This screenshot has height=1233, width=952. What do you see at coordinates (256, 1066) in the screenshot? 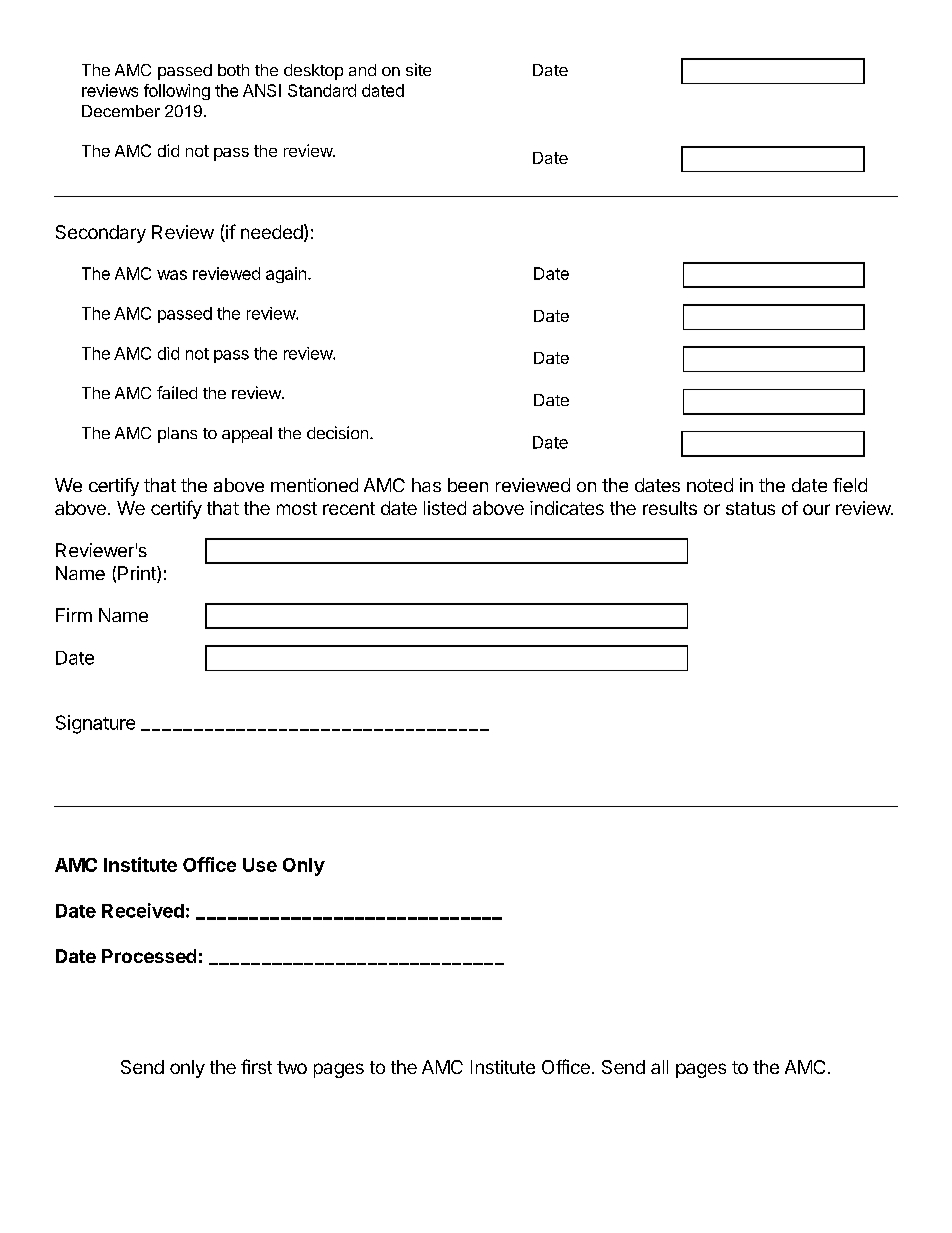
I see `first` at bounding box center [256, 1066].
